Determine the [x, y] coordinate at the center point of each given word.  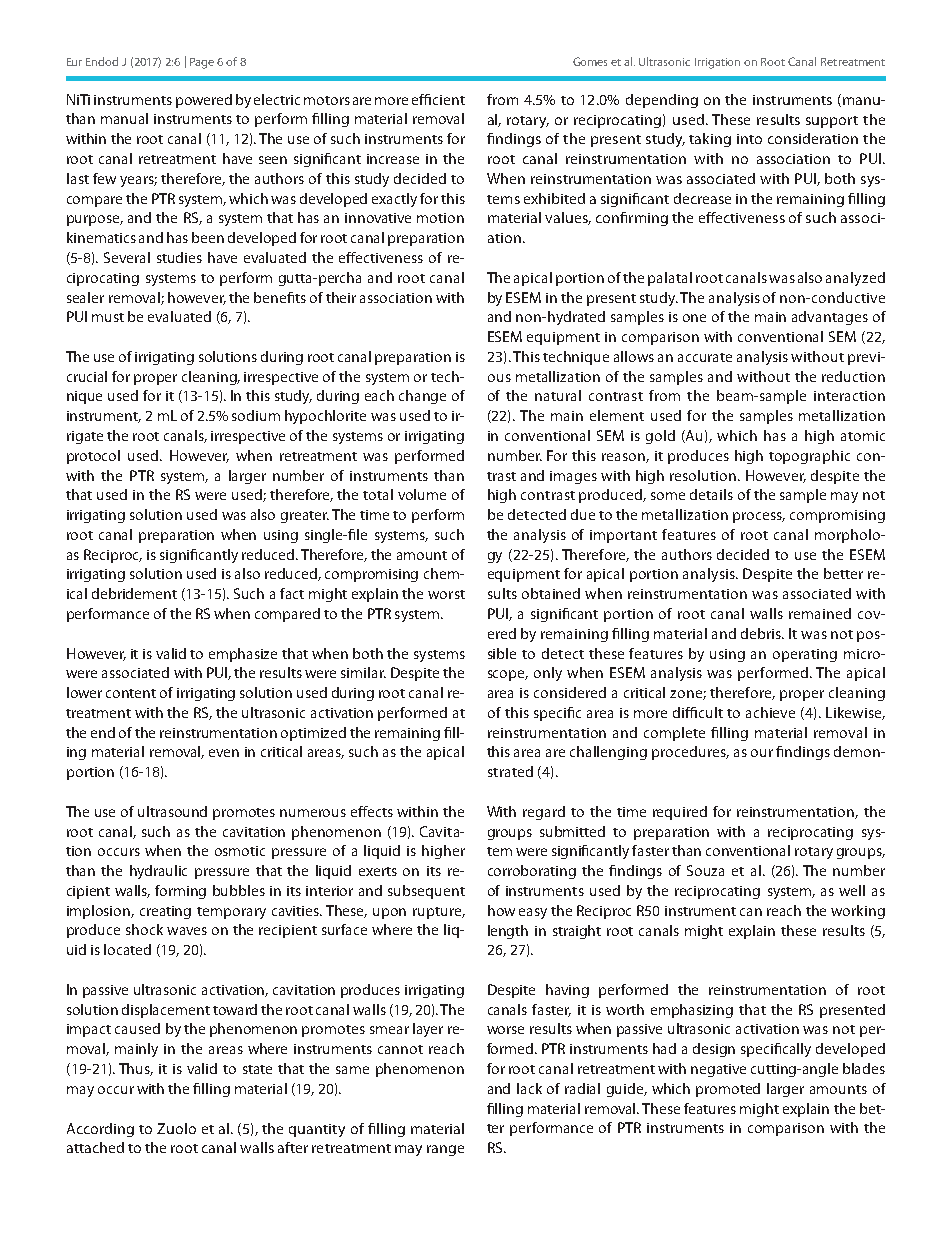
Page [202, 63]
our [762, 753]
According [100, 1130]
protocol [93, 457]
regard [544, 813]
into [749, 139]
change [422, 397]
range [445, 1150]
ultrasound [172, 811]
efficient [438, 99]
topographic [809, 457]
